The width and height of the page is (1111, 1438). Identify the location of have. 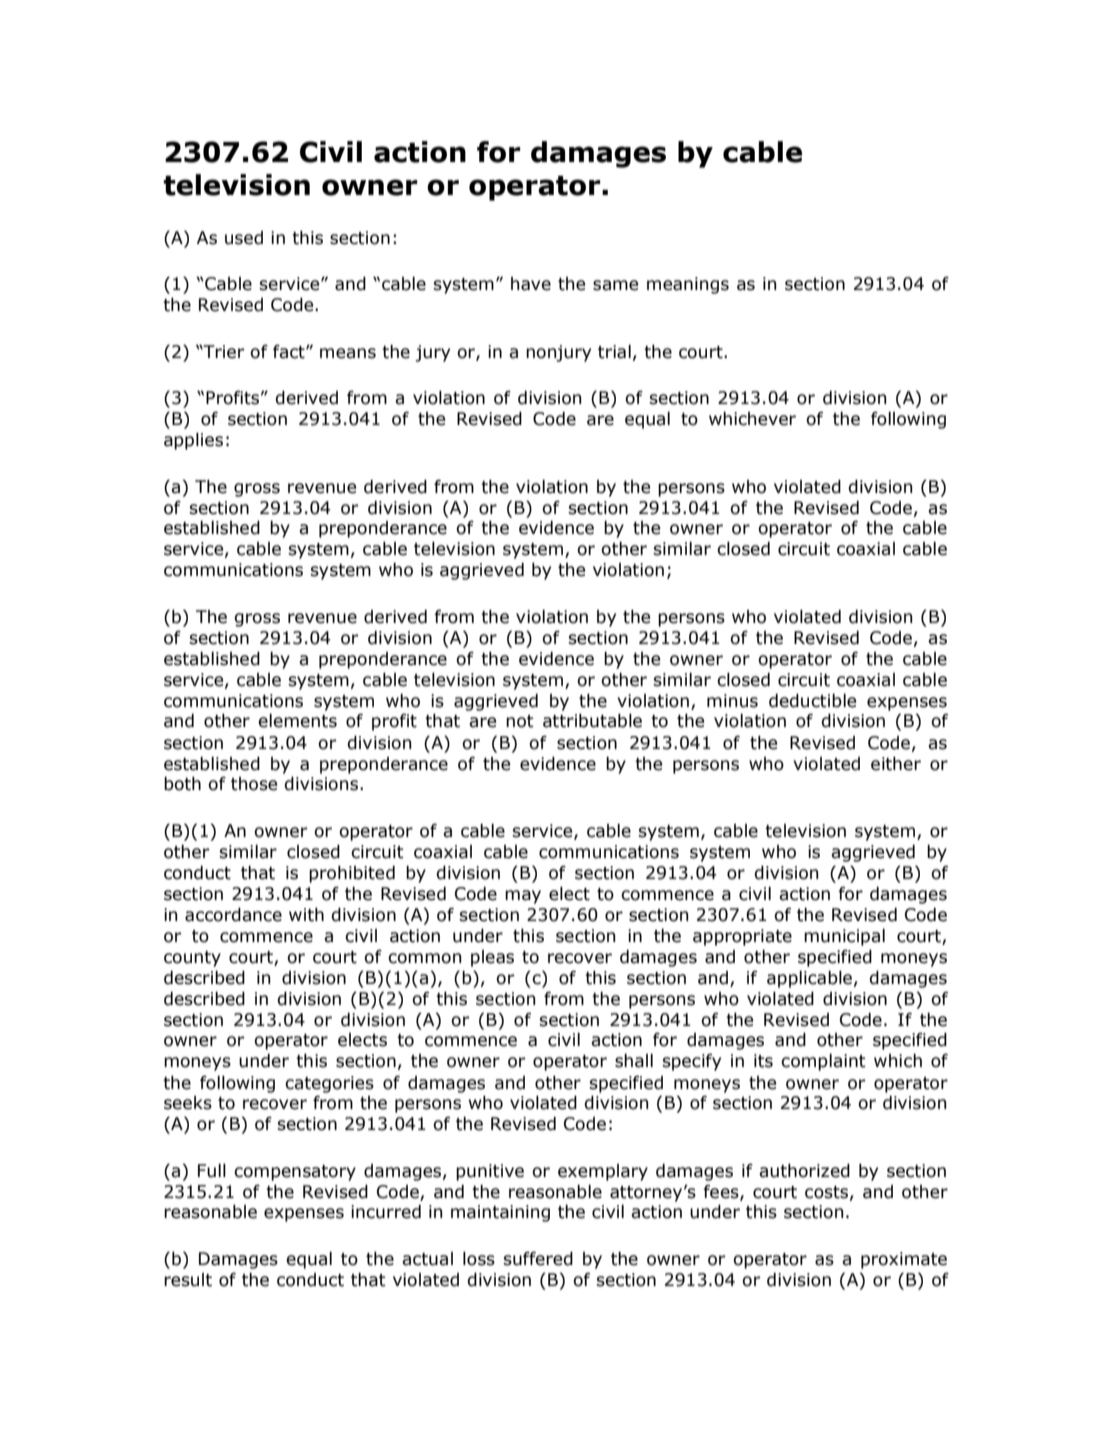
(531, 284).
